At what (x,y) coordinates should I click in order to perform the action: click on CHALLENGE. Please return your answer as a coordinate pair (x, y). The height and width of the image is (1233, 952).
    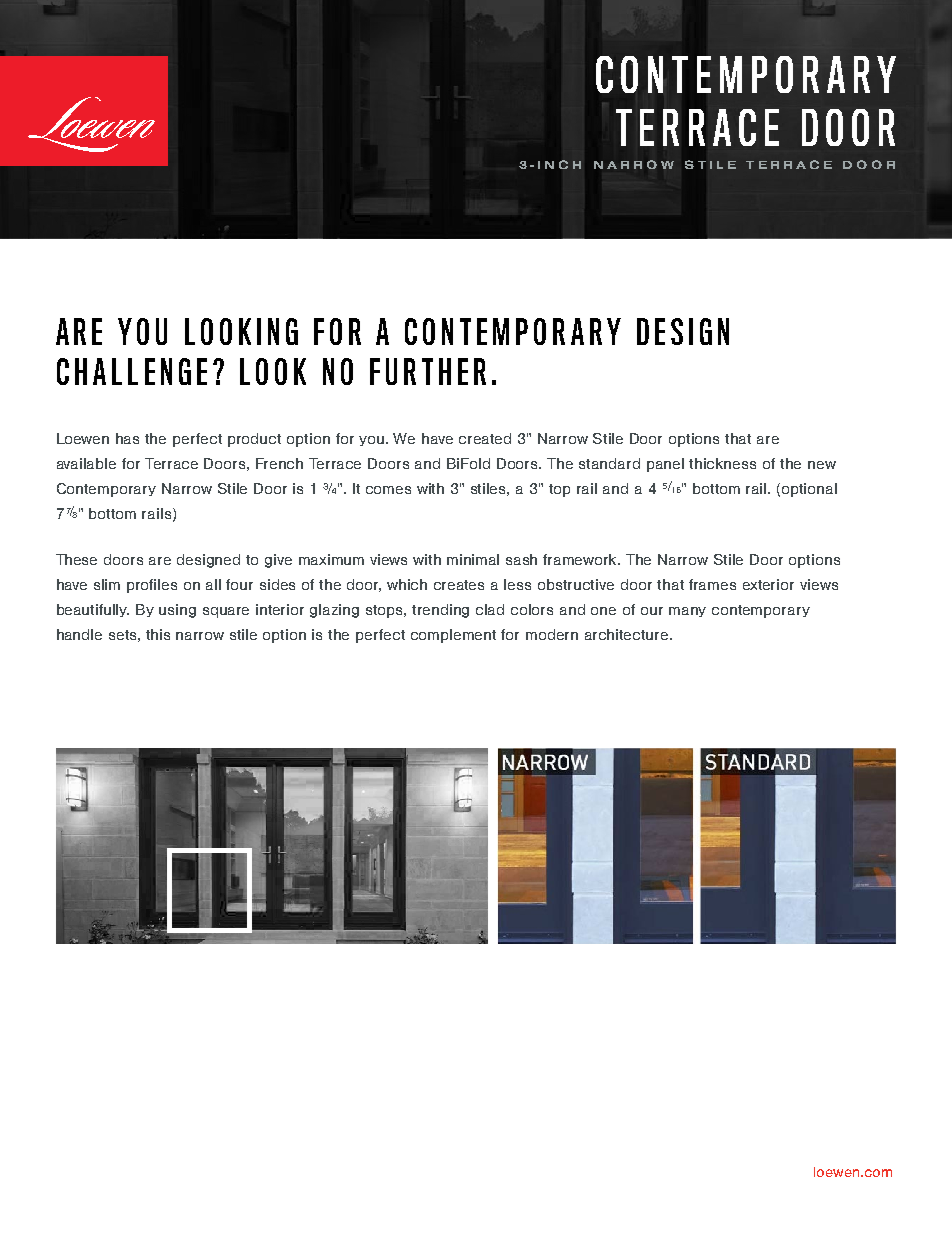
    Looking at the image, I should click on (132, 371).
